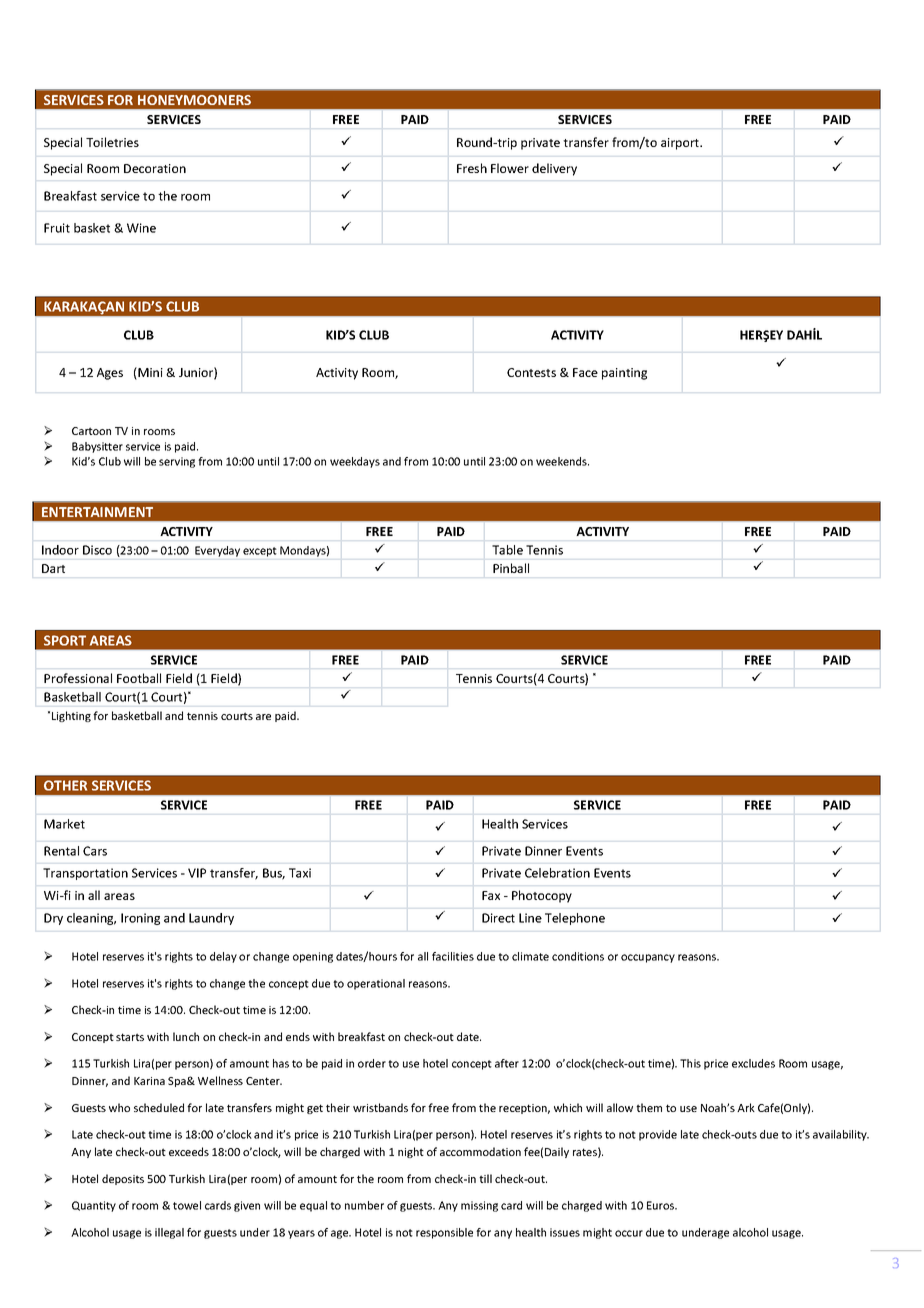  What do you see at coordinates (355, 462) in the screenshot?
I see `weekdays` at bounding box center [355, 462].
